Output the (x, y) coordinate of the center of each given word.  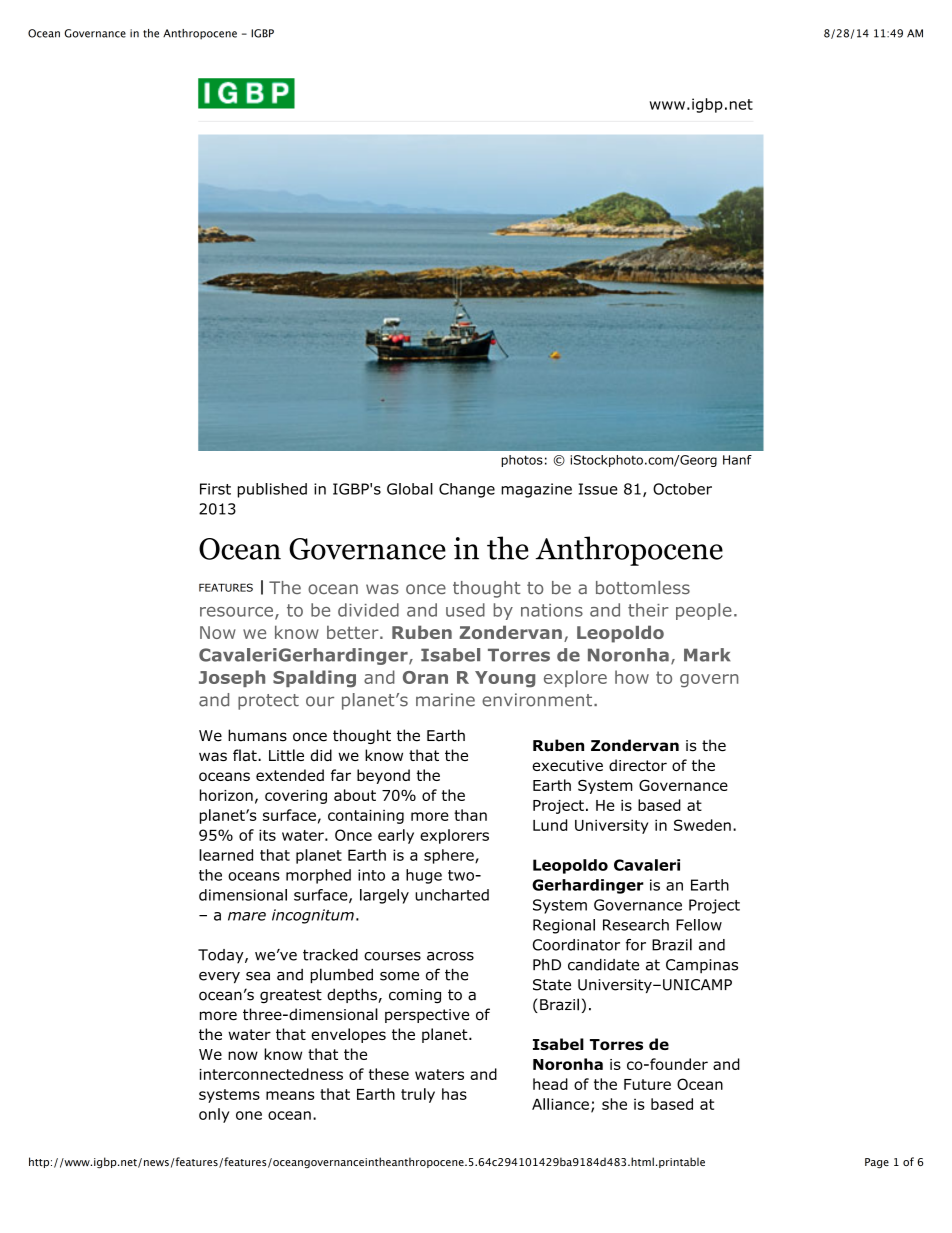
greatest (291, 996)
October (682, 489)
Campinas (702, 966)
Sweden (702, 825)
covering (296, 797)
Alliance (560, 1104)
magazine (536, 490)
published (272, 490)
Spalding (314, 679)
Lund (550, 825)
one (249, 1115)
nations (552, 610)
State (552, 985)
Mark (707, 655)
